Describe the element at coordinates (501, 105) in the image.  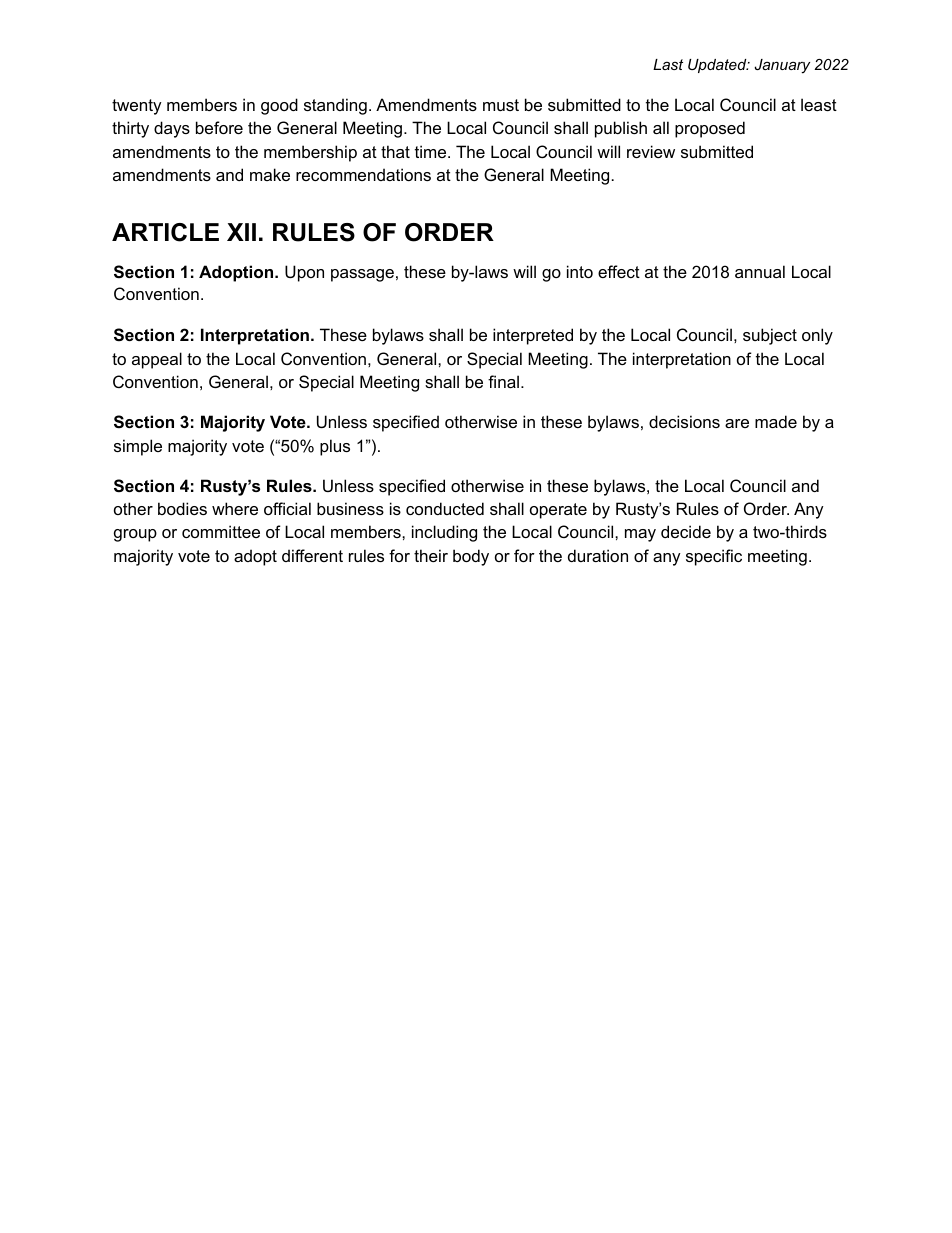
I see `must` at that location.
